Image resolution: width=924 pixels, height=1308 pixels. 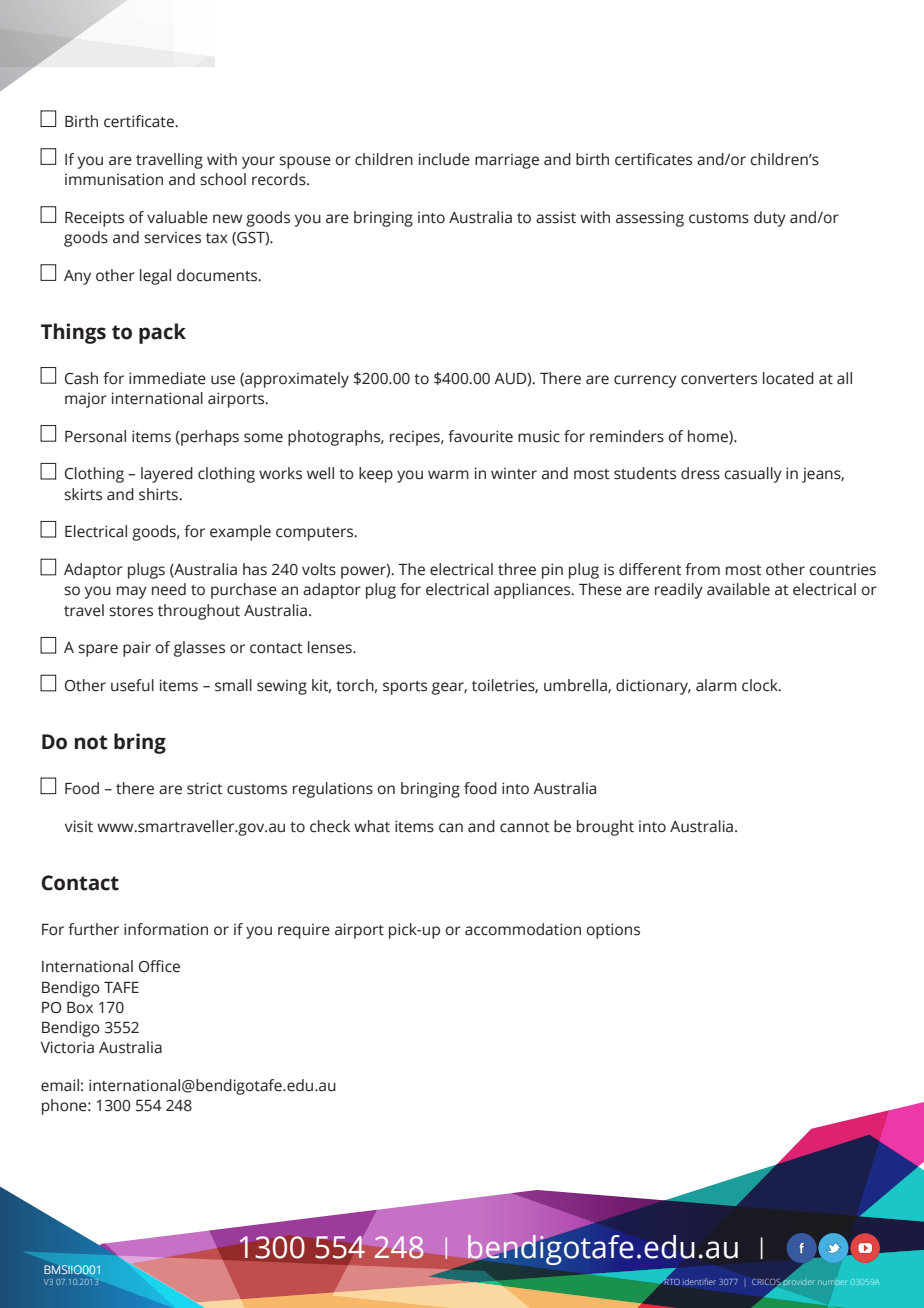 I want to click on strict, so click(x=205, y=788).
